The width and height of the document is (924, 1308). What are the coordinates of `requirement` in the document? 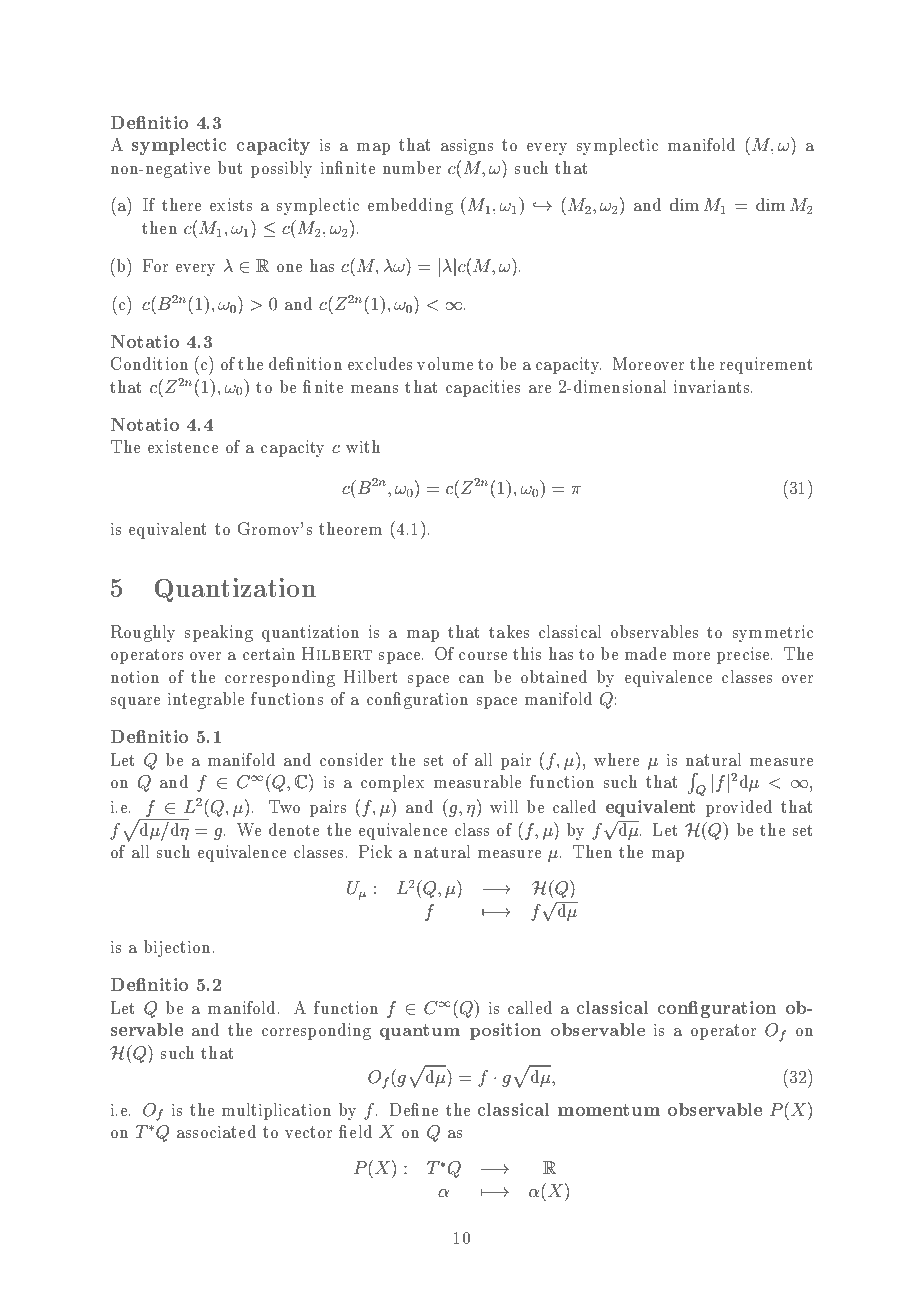 It's located at (766, 365).
